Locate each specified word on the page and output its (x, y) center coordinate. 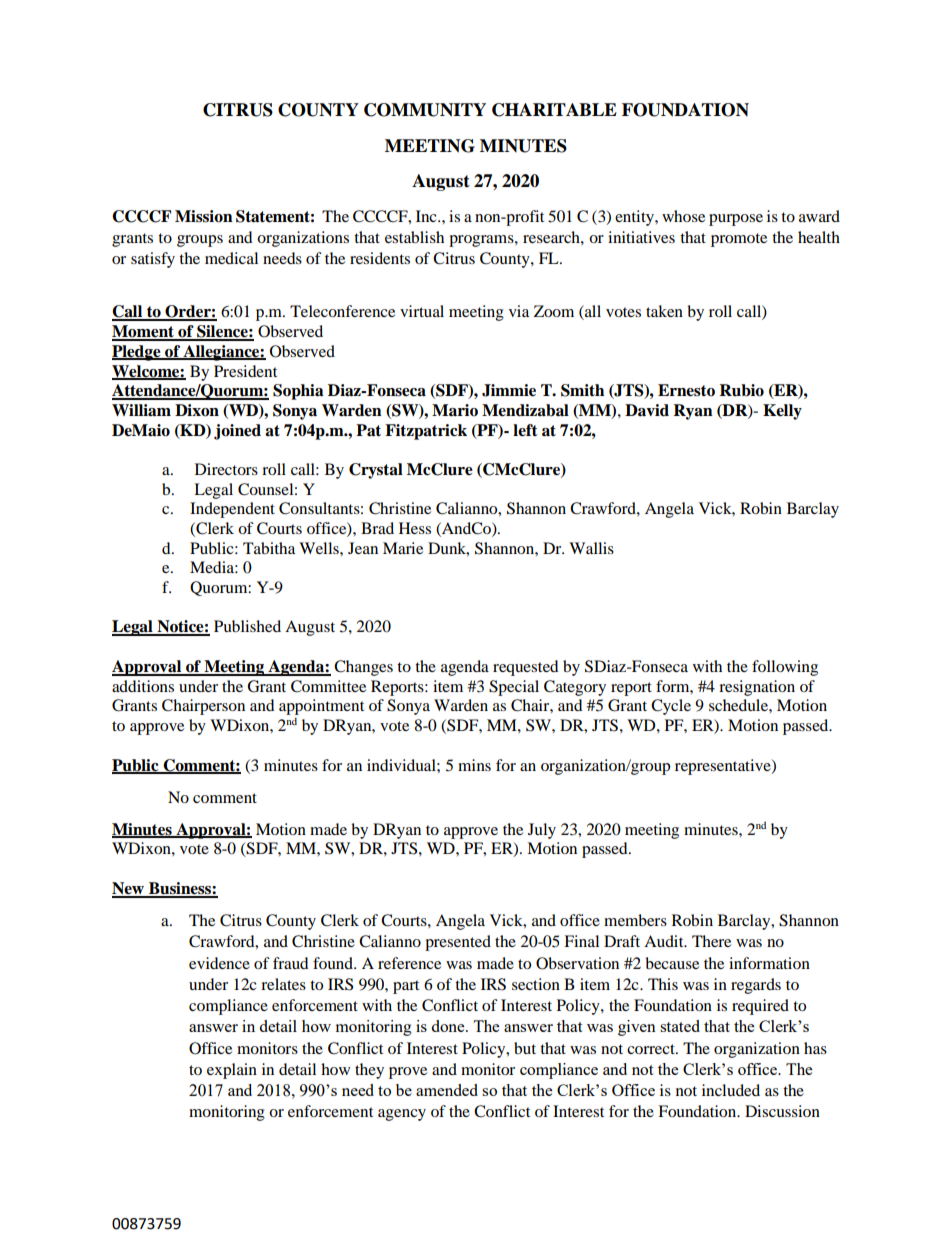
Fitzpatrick (426, 432)
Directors (226, 469)
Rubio (741, 390)
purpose (736, 220)
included (731, 1090)
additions (143, 686)
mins (474, 765)
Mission (204, 216)
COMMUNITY (425, 110)
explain (232, 1071)
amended (447, 1090)
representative (724, 767)
